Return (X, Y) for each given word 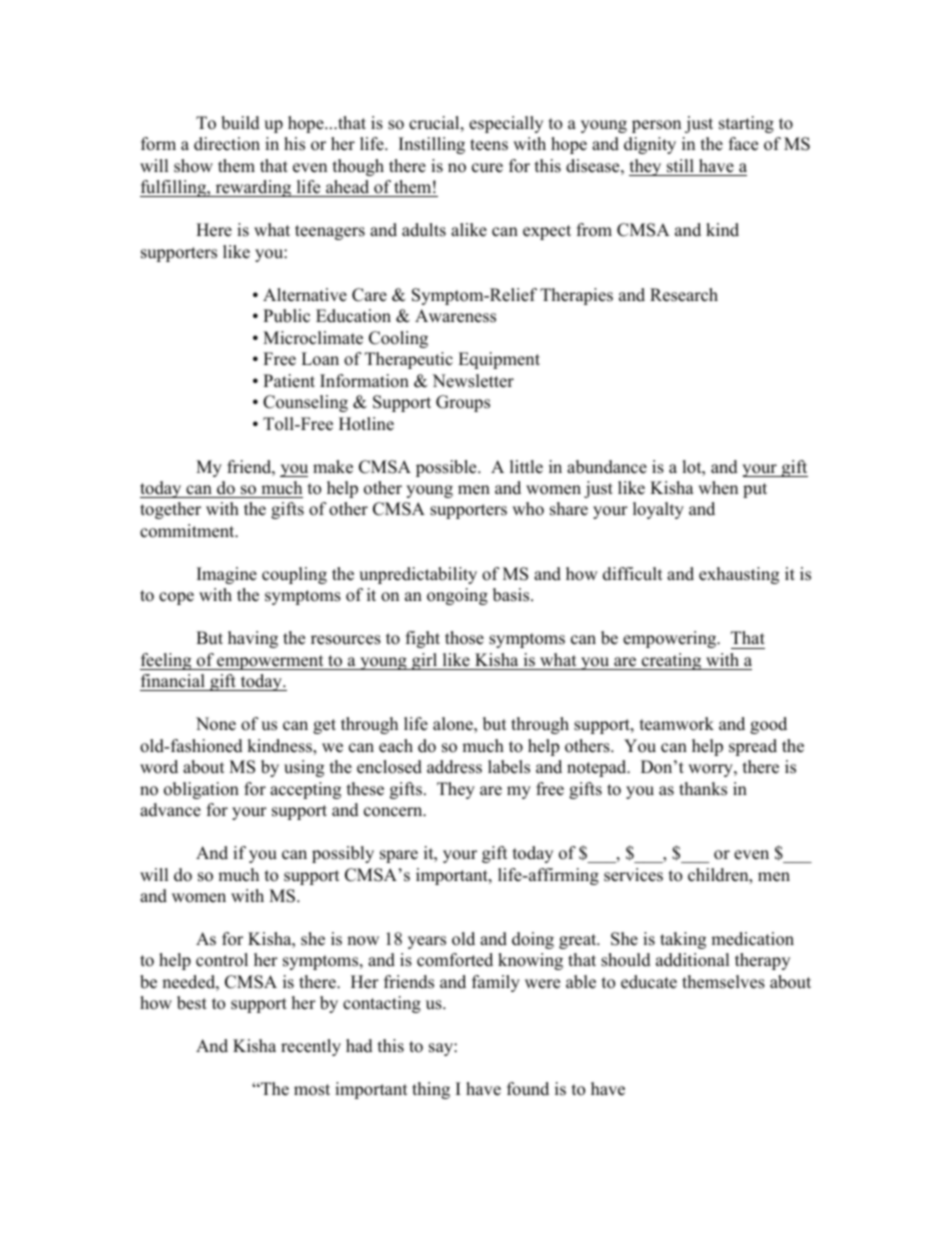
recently (311, 1047)
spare (399, 856)
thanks (703, 789)
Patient (289, 381)
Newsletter (473, 381)
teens (489, 145)
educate (649, 982)
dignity (650, 145)
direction (227, 144)
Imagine (227, 575)
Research (684, 295)
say (442, 1049)
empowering (671, 639)
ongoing (457, 596)
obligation (201, 790)
